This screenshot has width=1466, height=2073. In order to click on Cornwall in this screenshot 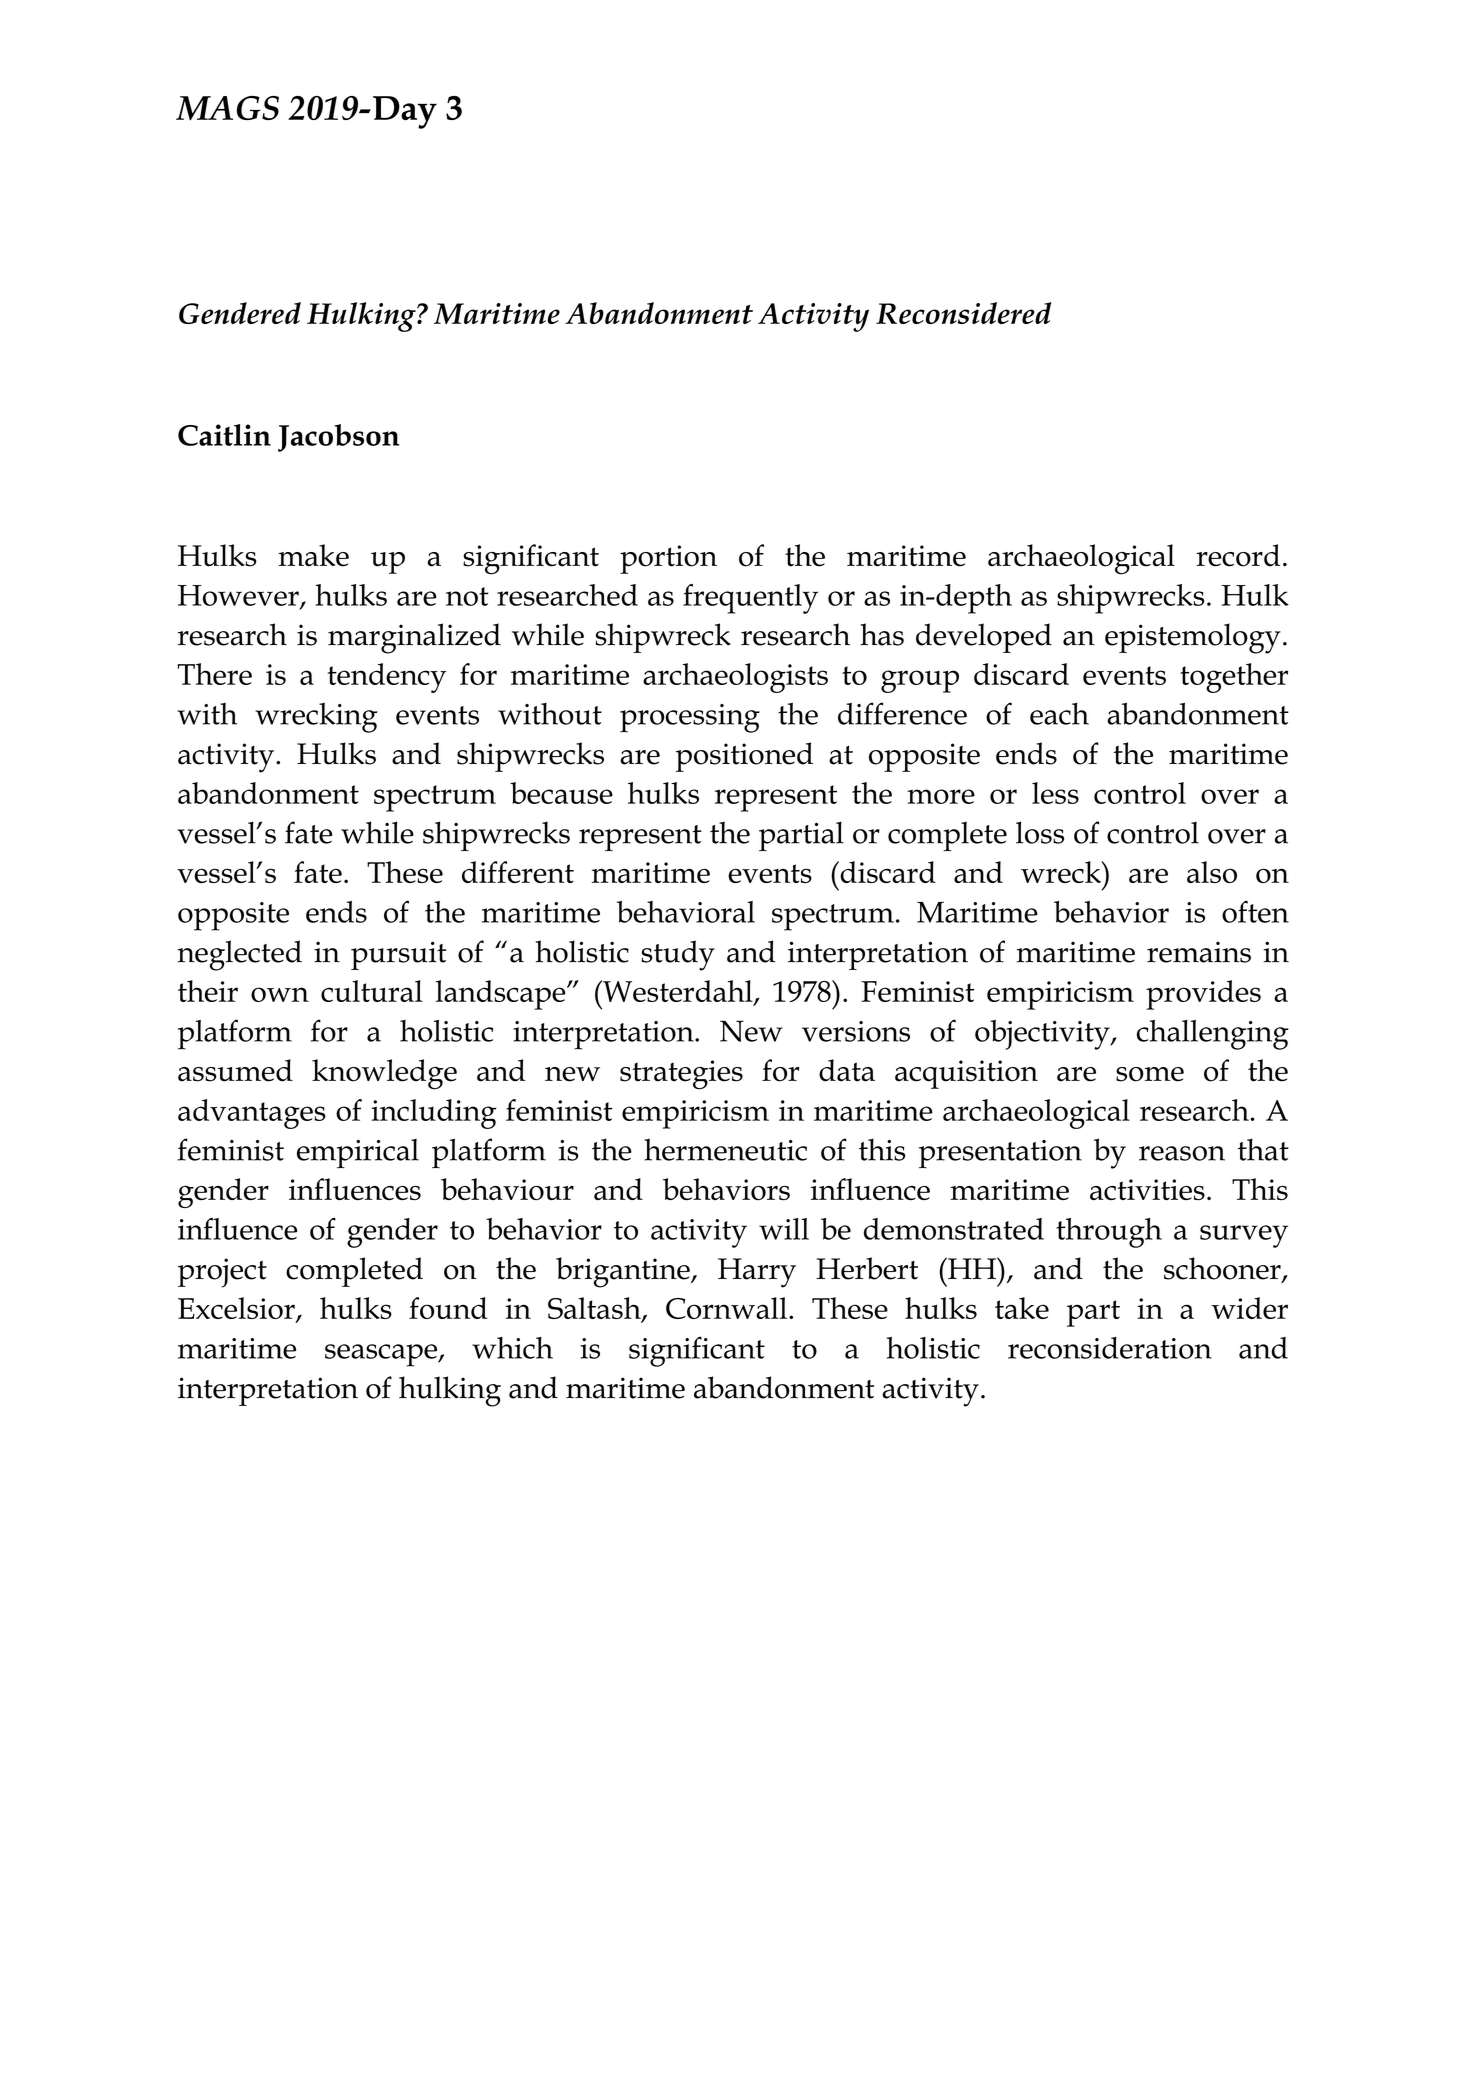, I will do `click(726, 1308)`.
